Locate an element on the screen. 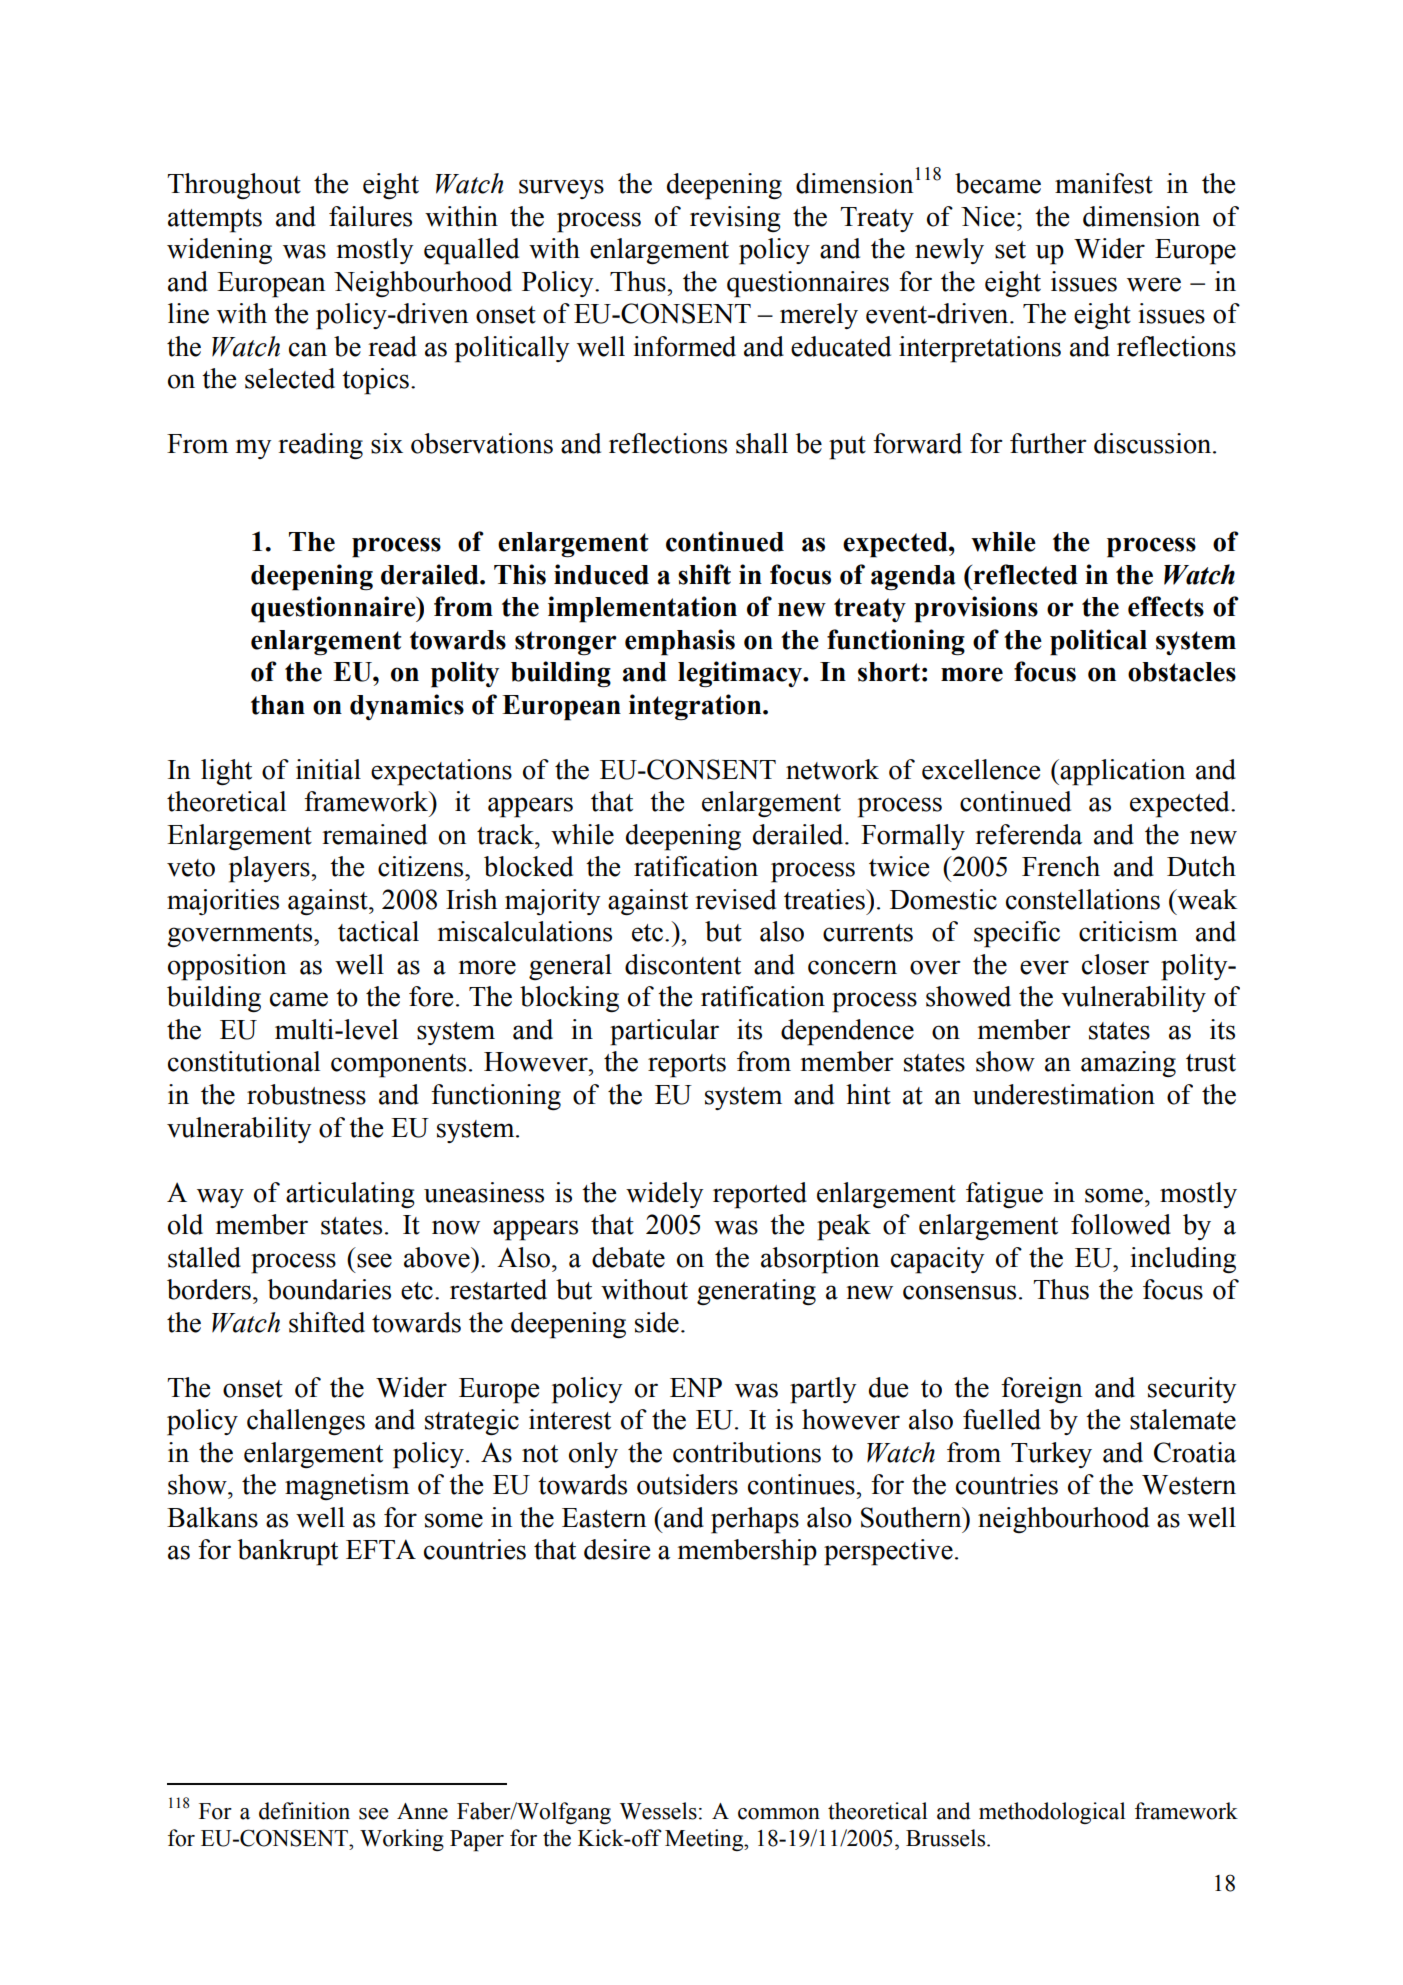 This screenshot has width=1403, height=1985. manifest is located at coordinates (1104, 183).
